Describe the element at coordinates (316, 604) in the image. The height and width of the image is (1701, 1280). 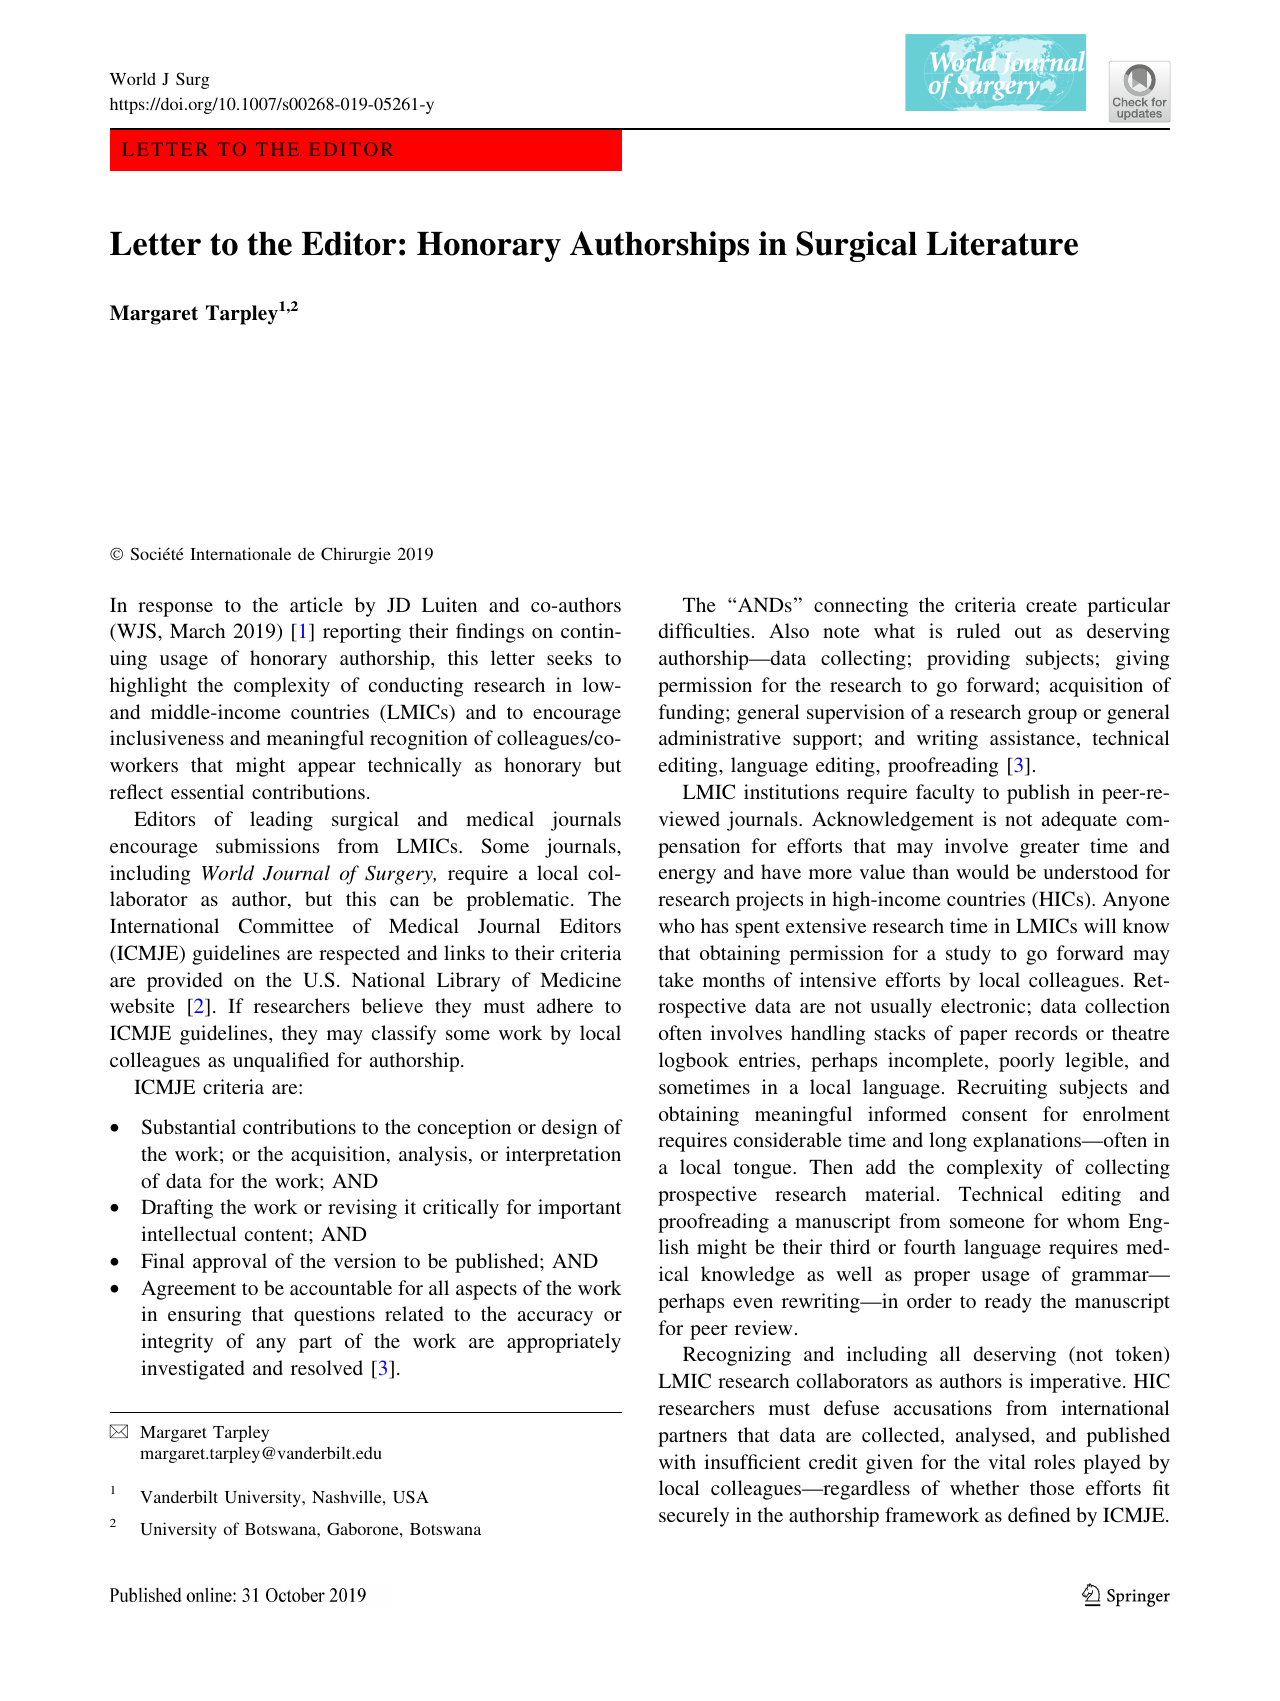
I see `article` at that location.
